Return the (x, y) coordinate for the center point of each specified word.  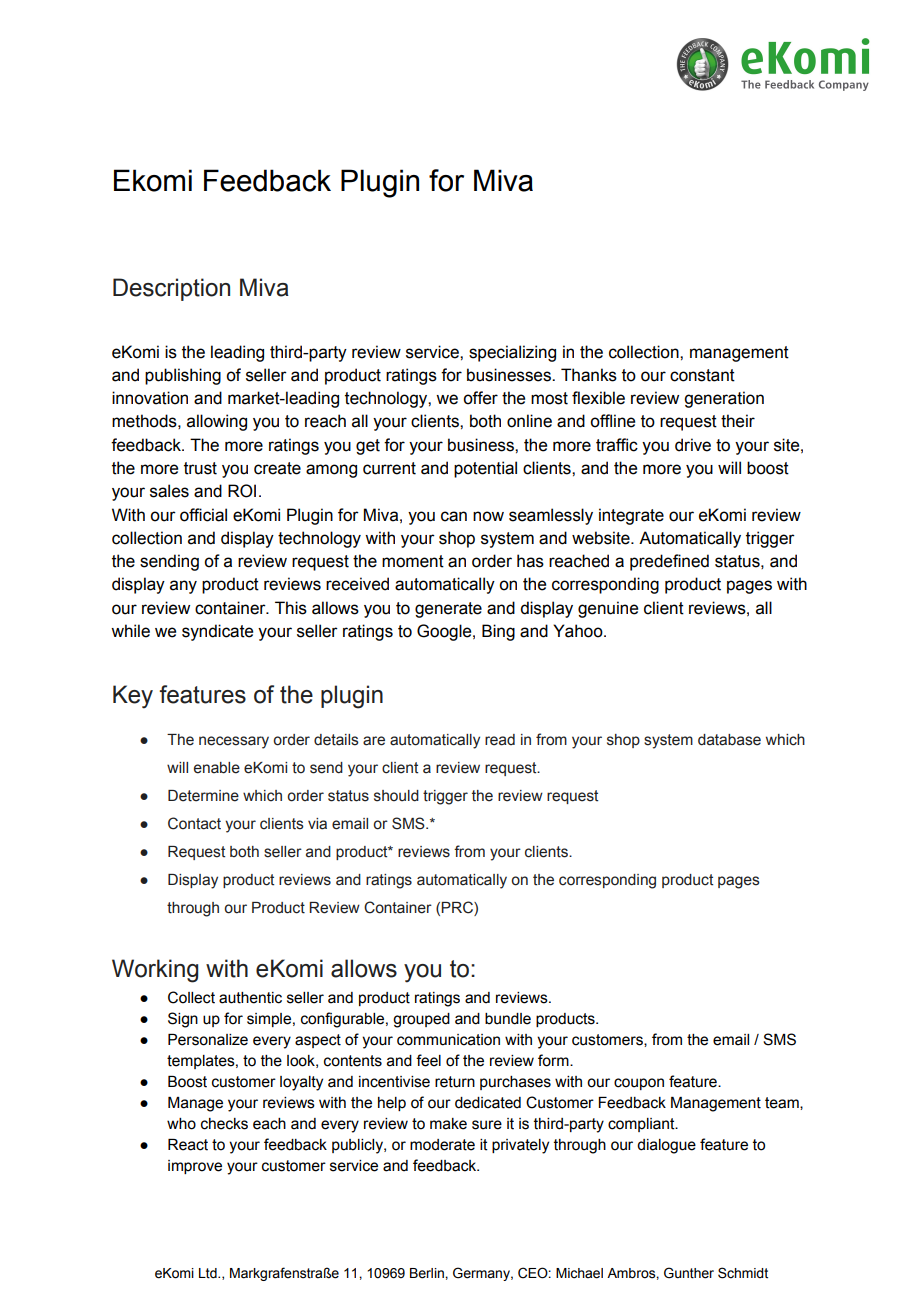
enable (217, 768)
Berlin (428, 1273)
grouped (421, 1020)
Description (171, 289)
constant (702, 375)
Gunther (689, 1273)
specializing (512, 353)
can (454, 516)
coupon (639, 1084)
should (396, 796)
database (729, 740)
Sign (183, 1020)
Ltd (209, 1273)
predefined (669, 562)
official (203, 515)
